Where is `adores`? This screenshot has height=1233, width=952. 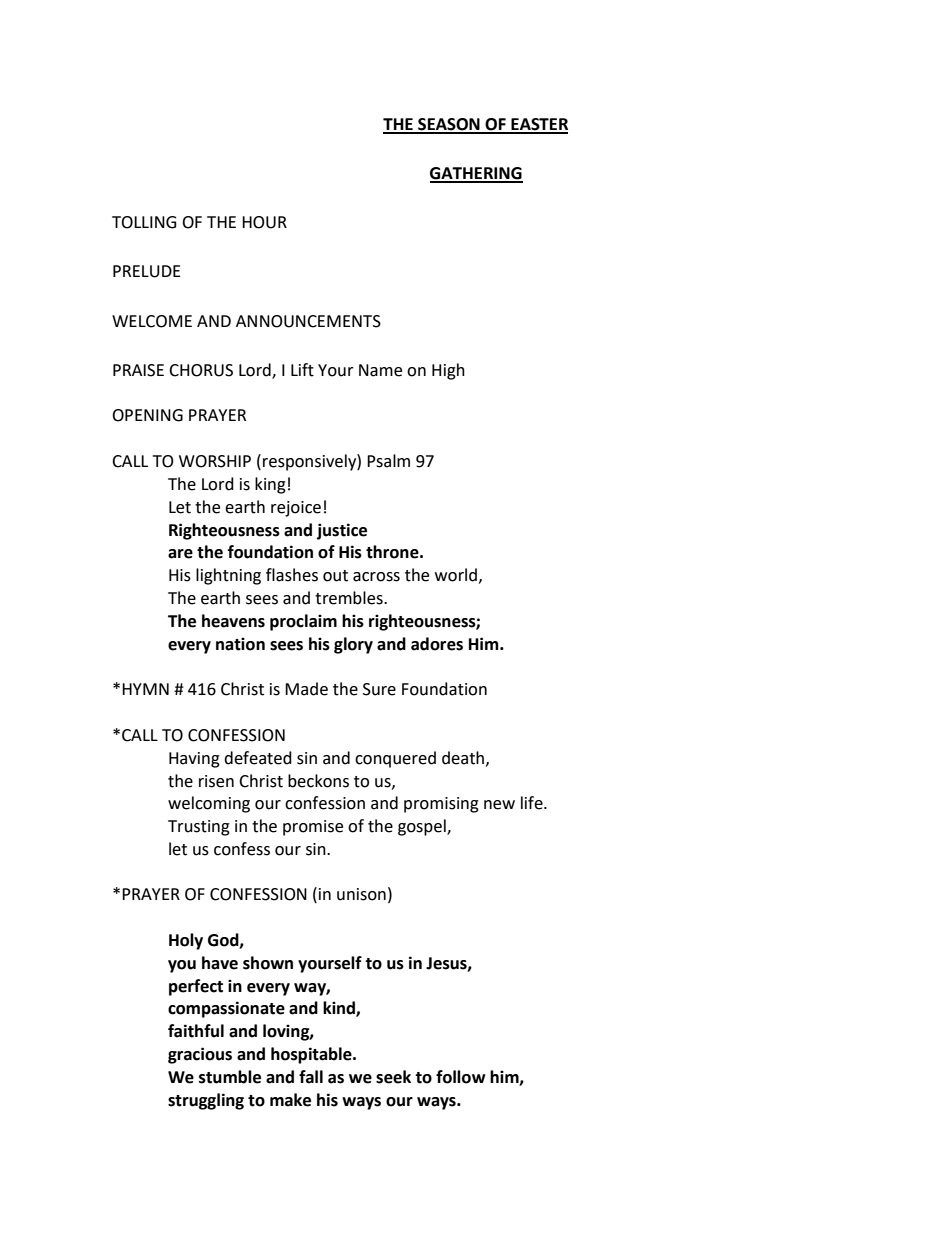 adores is located at coordinates (437, 644).
